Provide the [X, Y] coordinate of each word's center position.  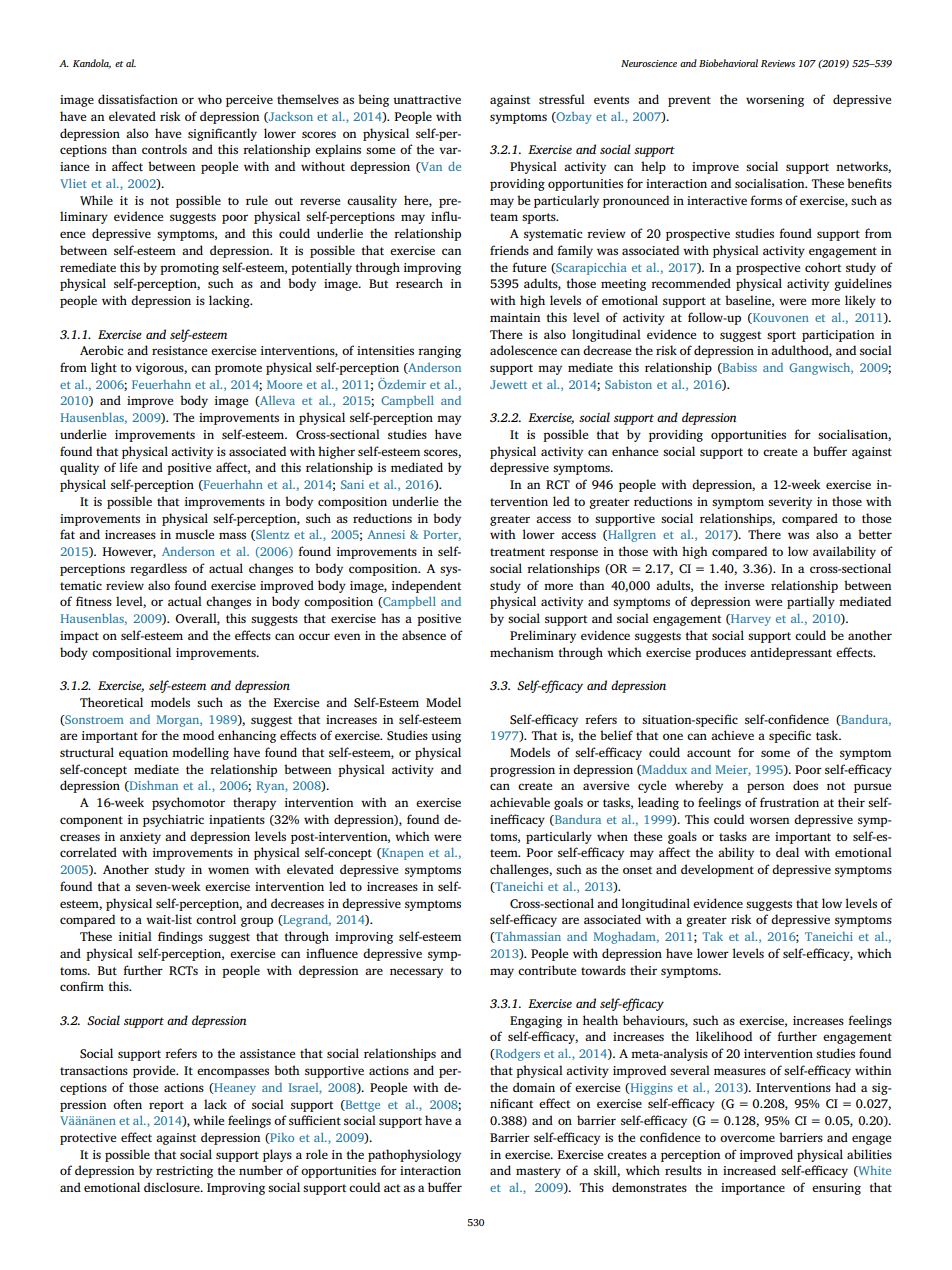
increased [749, 1170]
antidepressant [791, 653]
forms [766, 200]
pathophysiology [414, 1155]
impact [79, 637]
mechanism [522, 652]
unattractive [427, 99]
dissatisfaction [138, 99]
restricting [184, 1172]
